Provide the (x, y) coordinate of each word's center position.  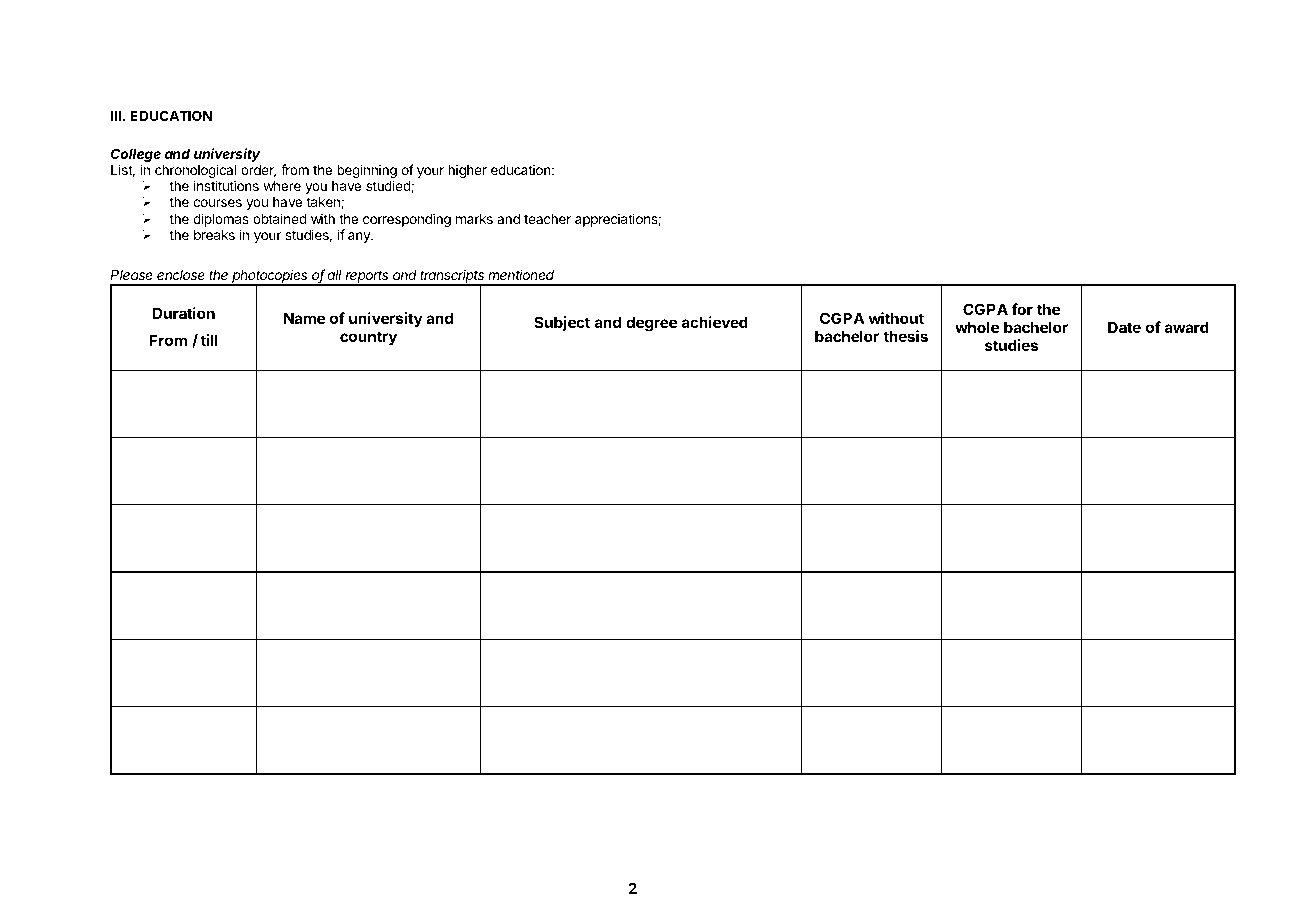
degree (651, 324)
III (116, 116)
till (209, 340)
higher (467, 171)
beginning (367, 172)
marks (474, 219)
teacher (547, 219)
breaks (214, 235)
